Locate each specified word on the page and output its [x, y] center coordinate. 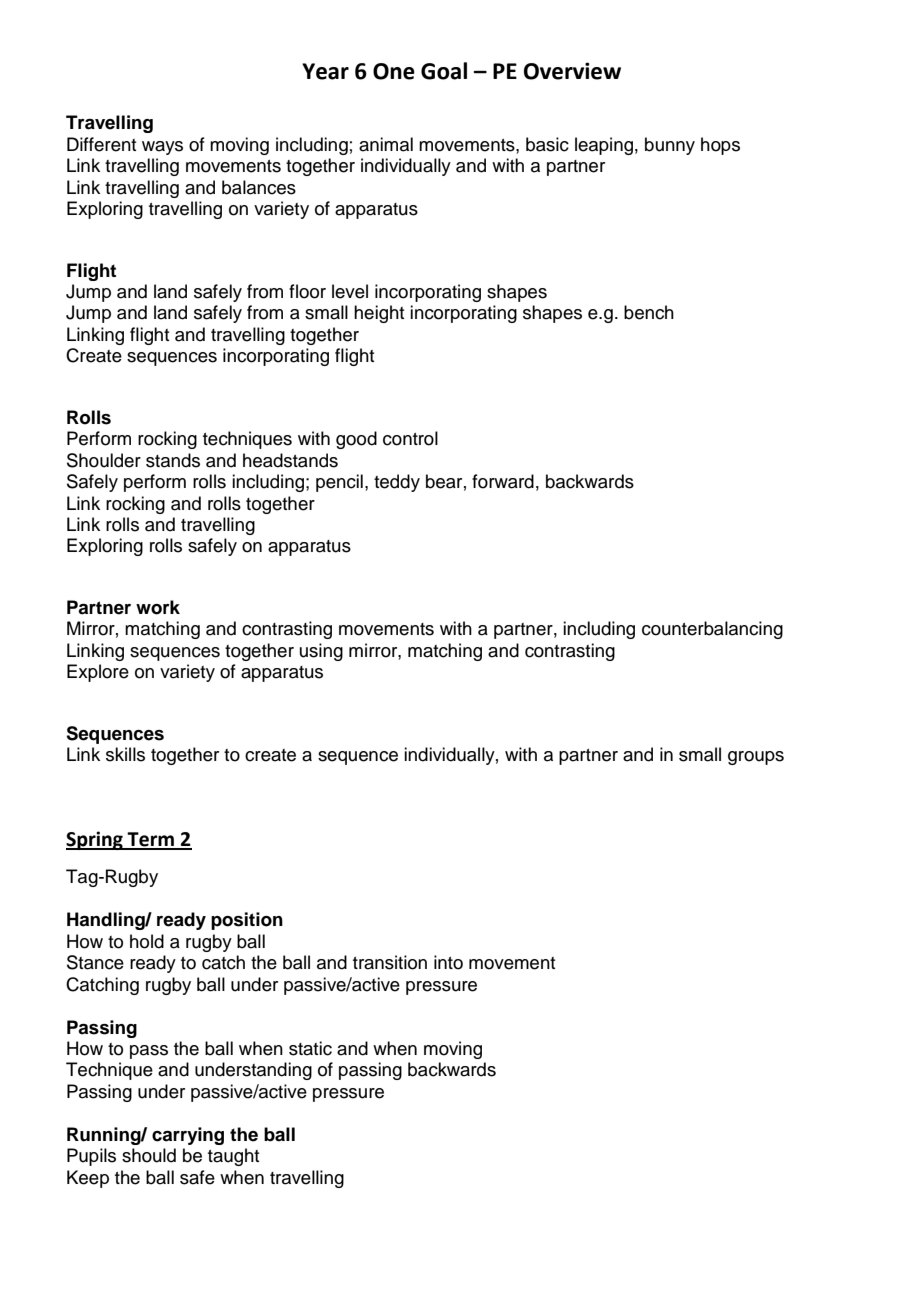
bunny [670, 146]
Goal [444, 71]
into [448, 962]
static [310, 1048]
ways [162, 148]
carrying [188, 1136]
